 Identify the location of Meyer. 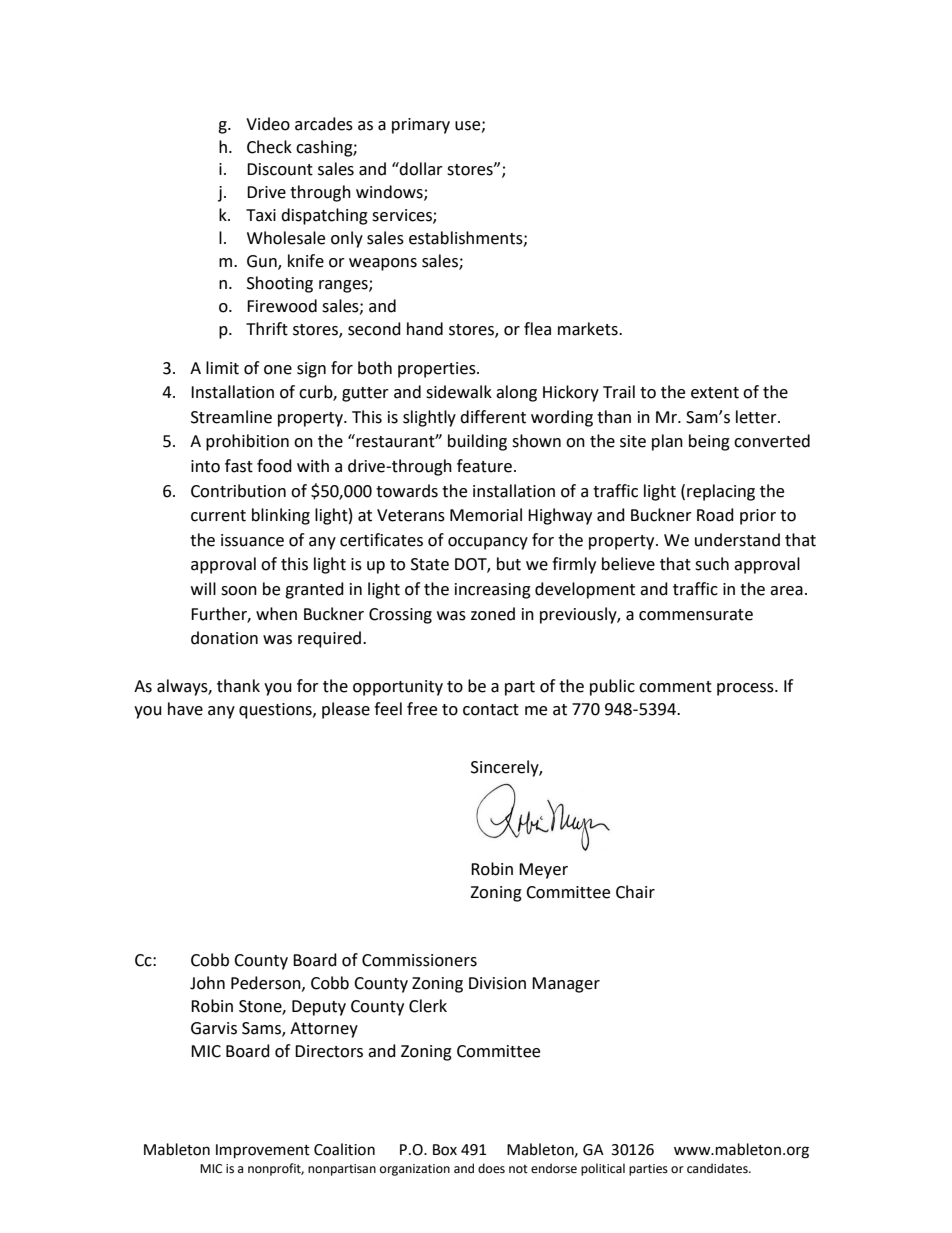
(543, 871).
